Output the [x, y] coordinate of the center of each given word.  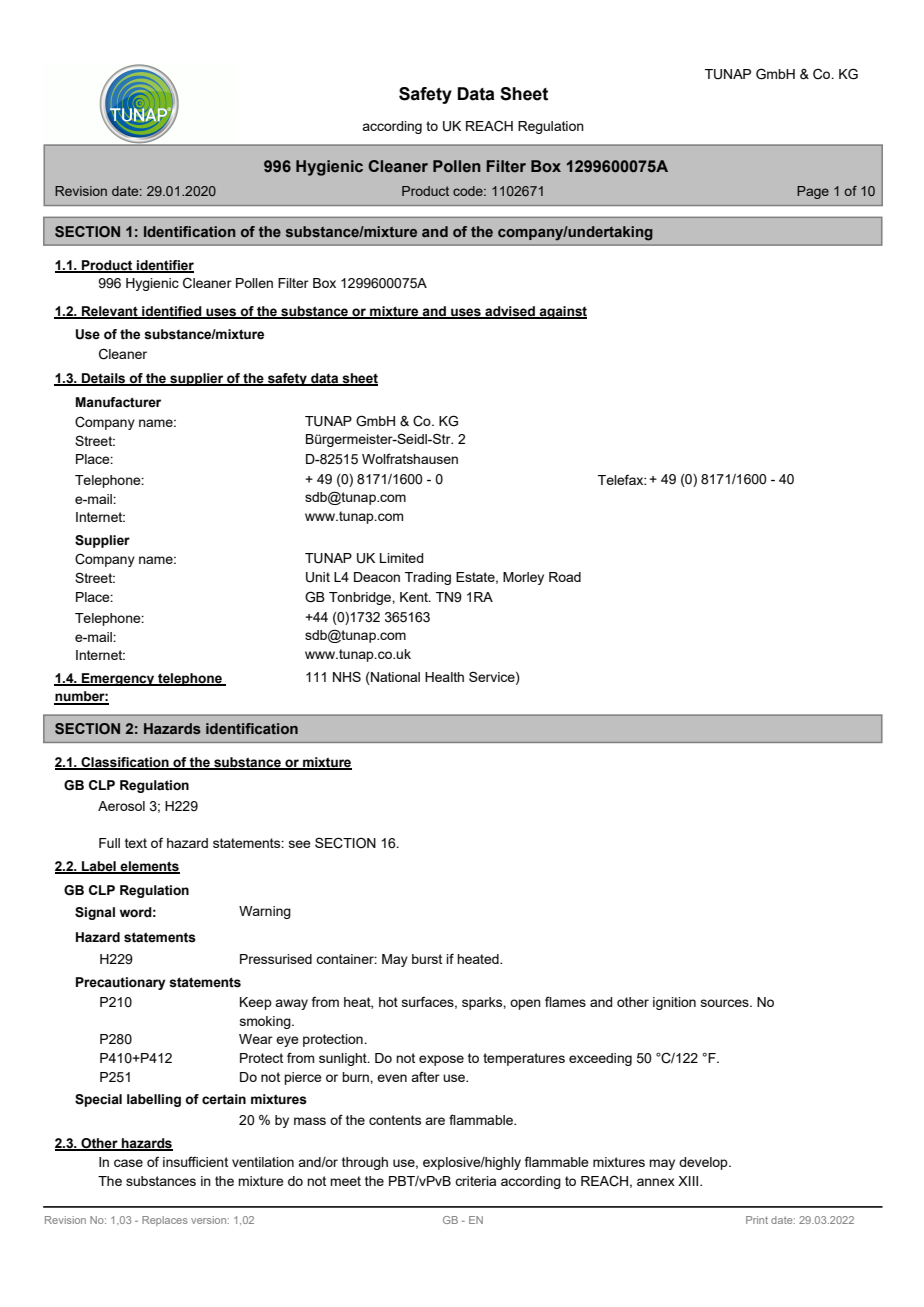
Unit [318, 577]
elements [149, 867]
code [469, 191]
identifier [164, 266]
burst [427, 959]
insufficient [195, 1161]
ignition [674, 1003]
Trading [428, 578]
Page [813, 192]
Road [565, 577]
